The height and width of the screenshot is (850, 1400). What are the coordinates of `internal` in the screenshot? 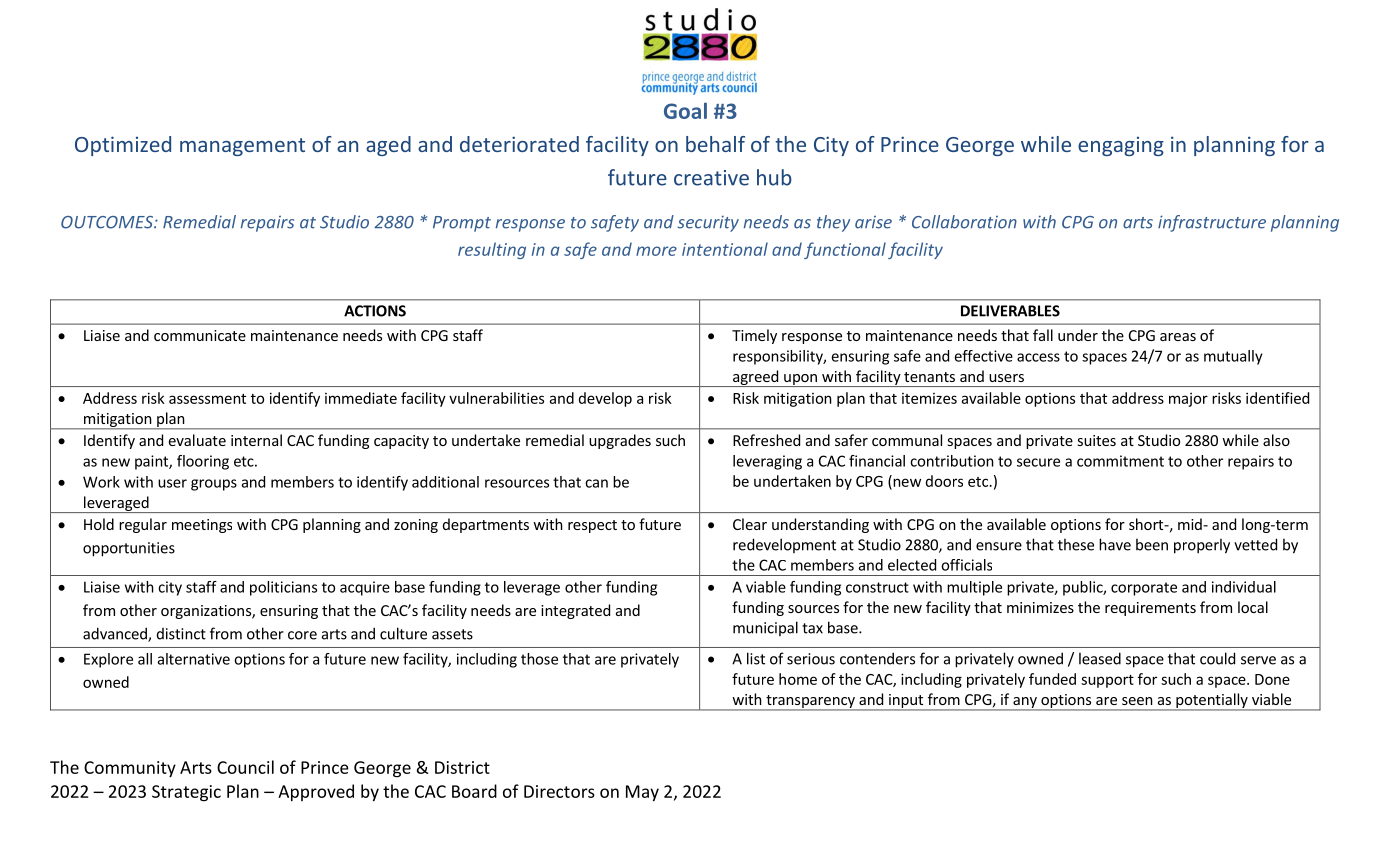 It's located at (256, 440).
